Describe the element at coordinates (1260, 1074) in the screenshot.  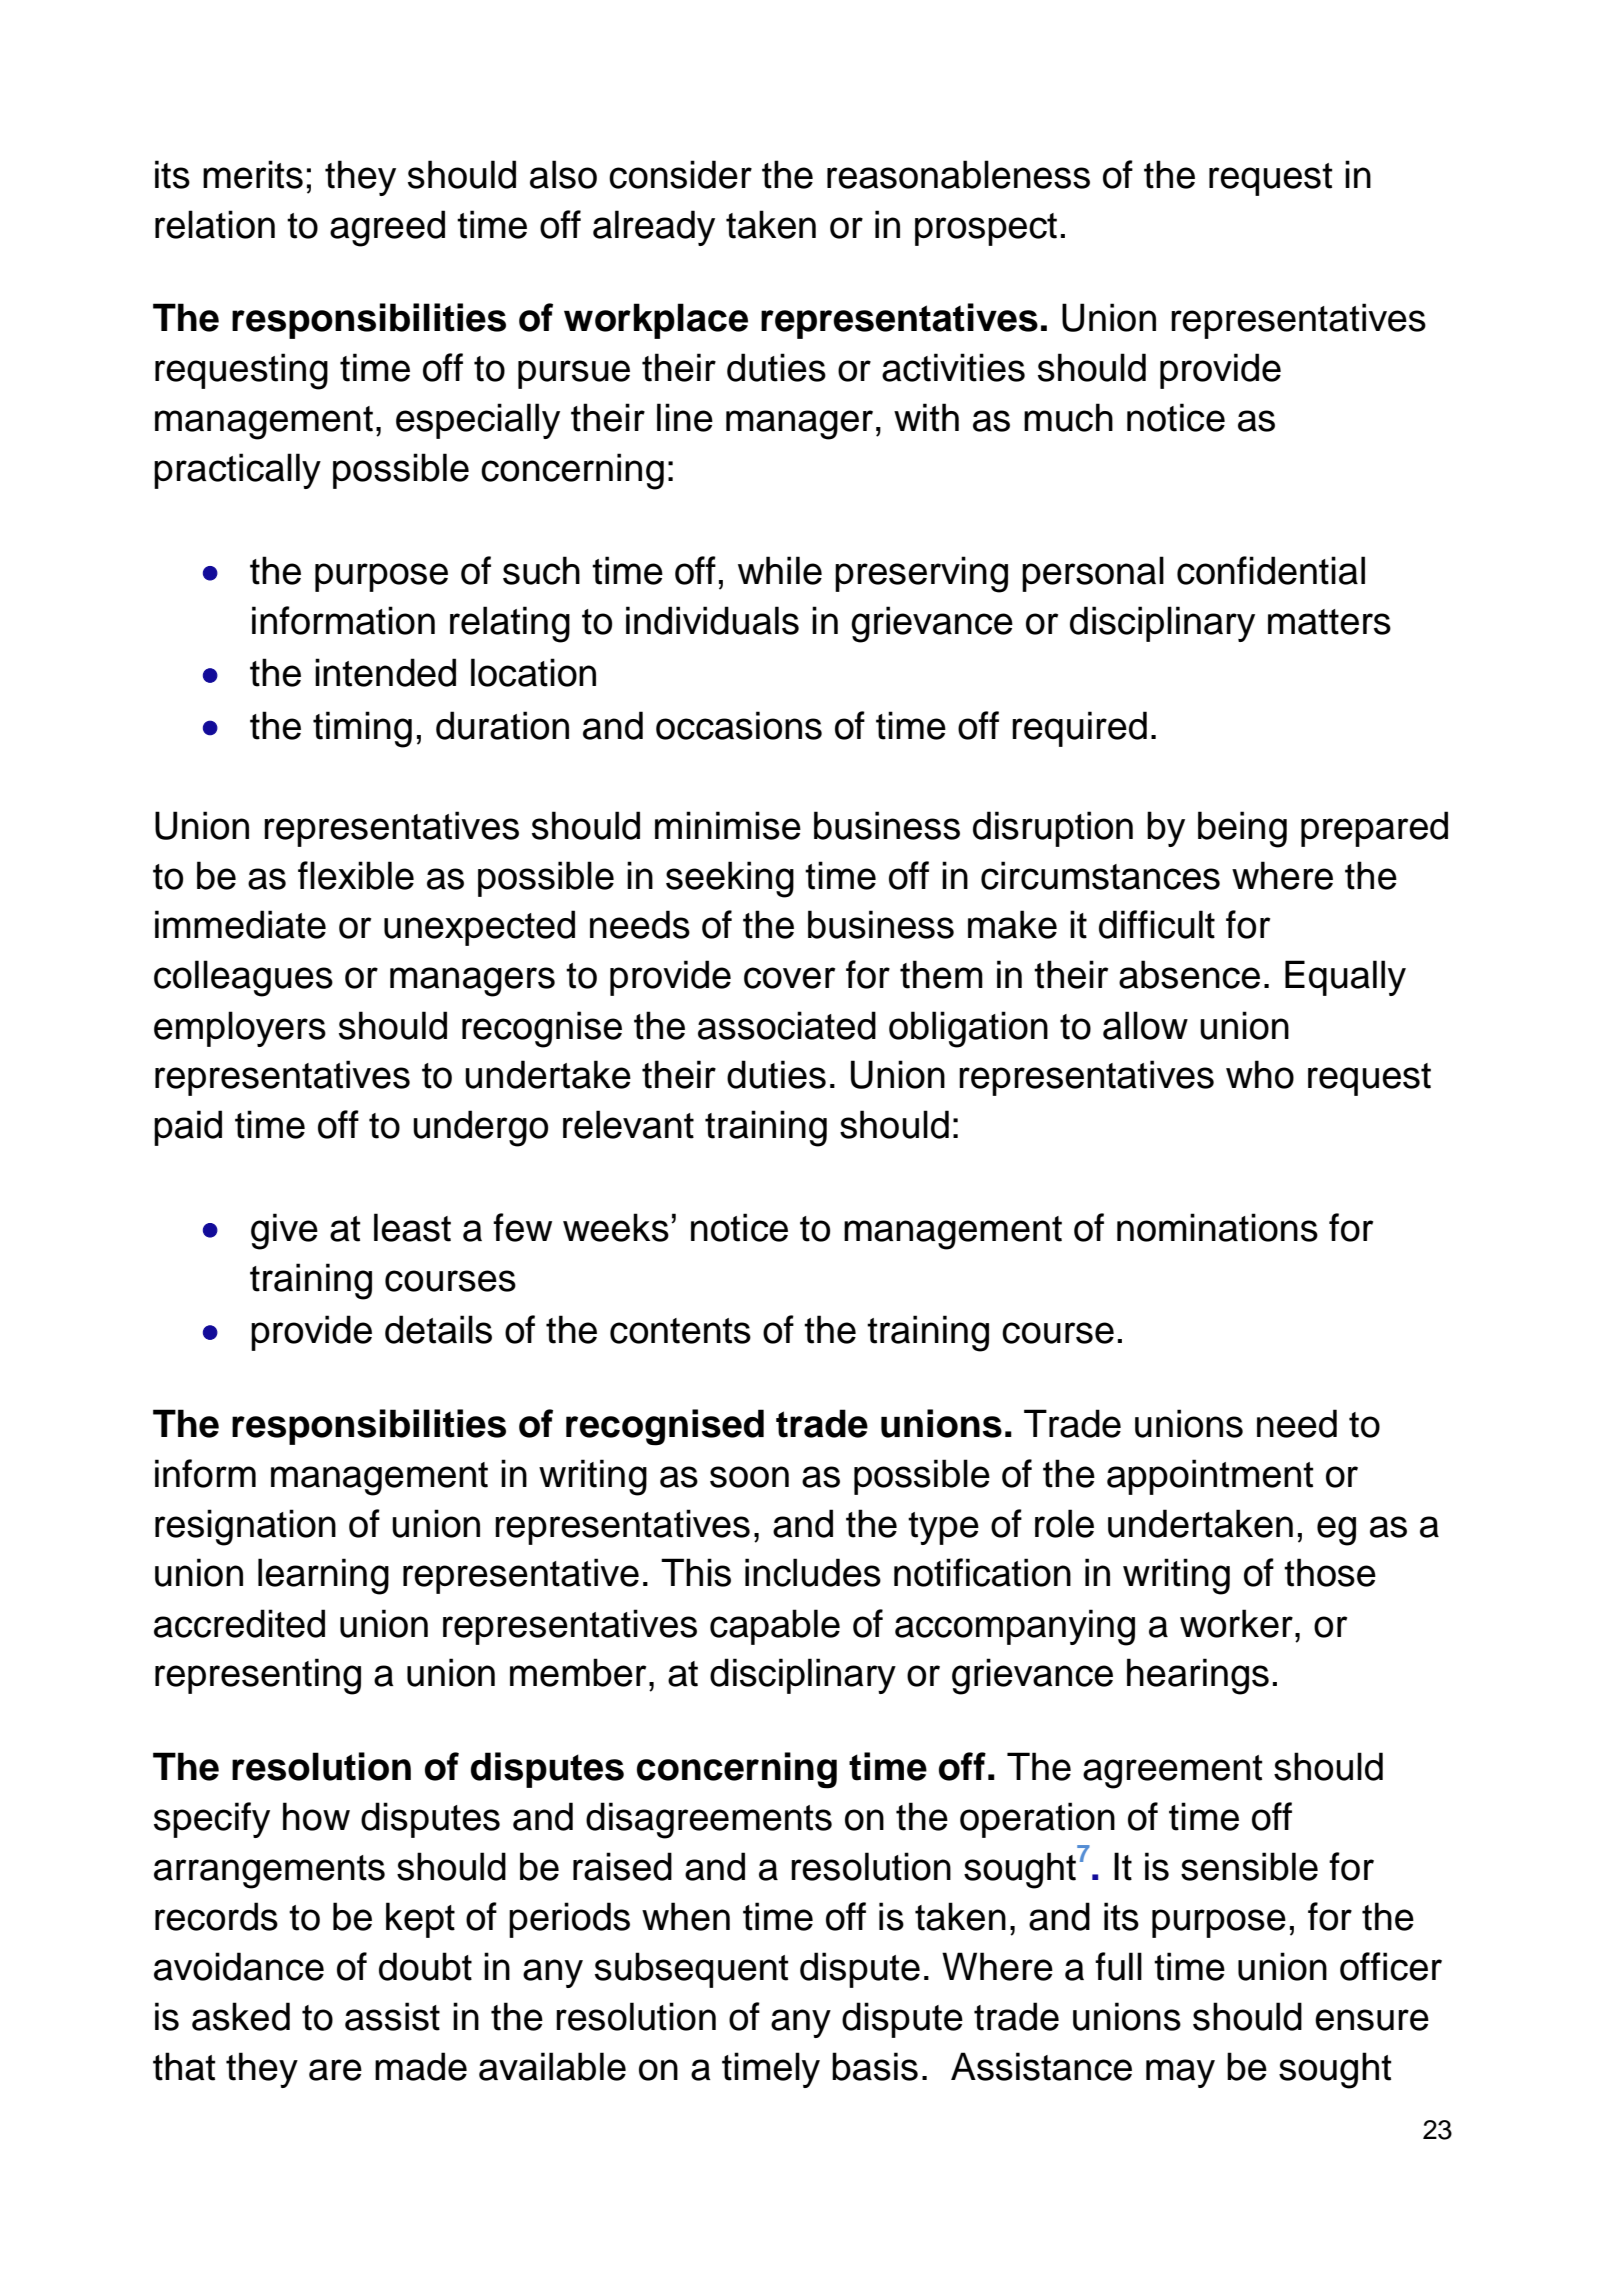
I see `who` at that location.
